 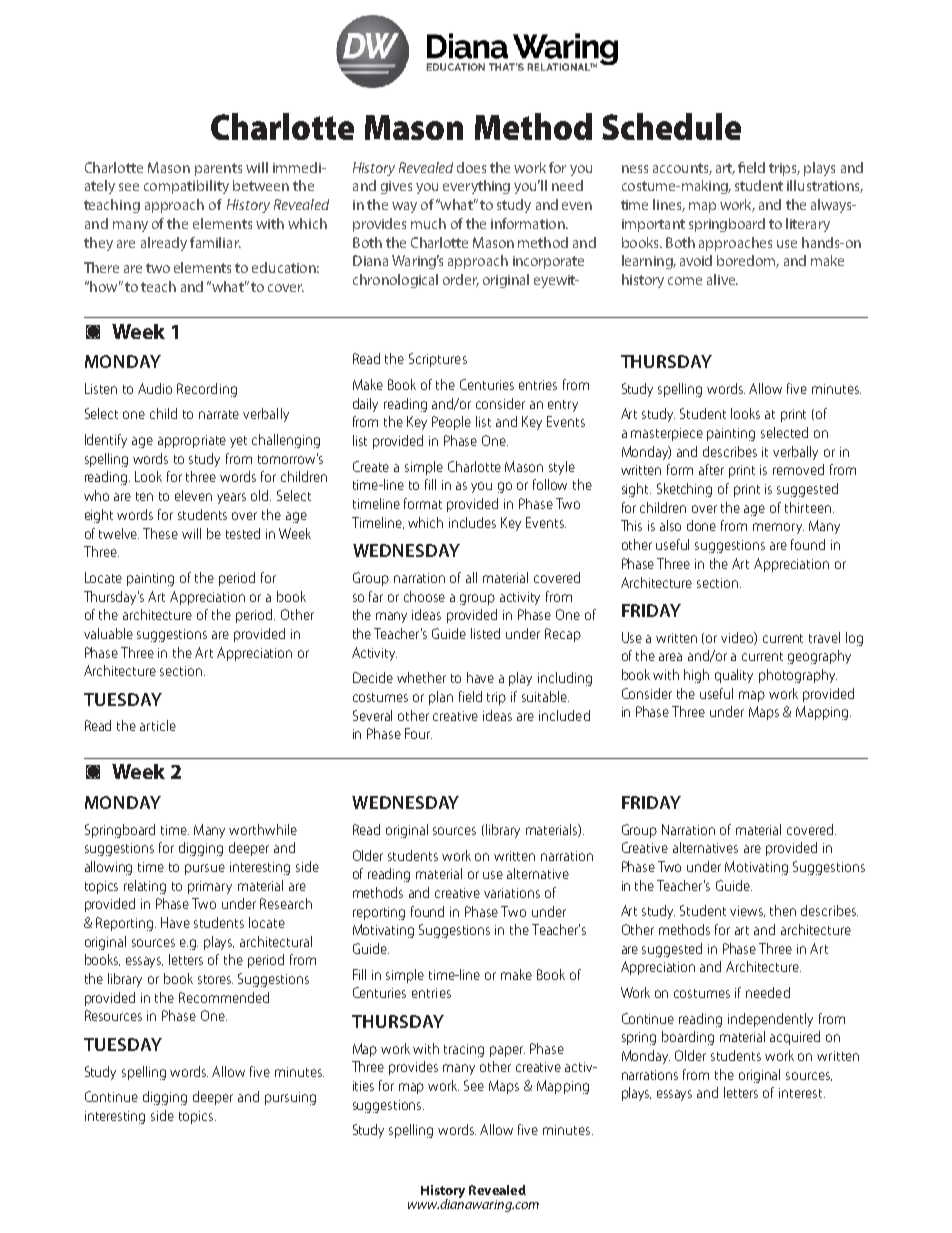 What do you see at coordinates (688, 1038) in the screenshot?
I see `boarding` at bounding box center [688, 1038].
